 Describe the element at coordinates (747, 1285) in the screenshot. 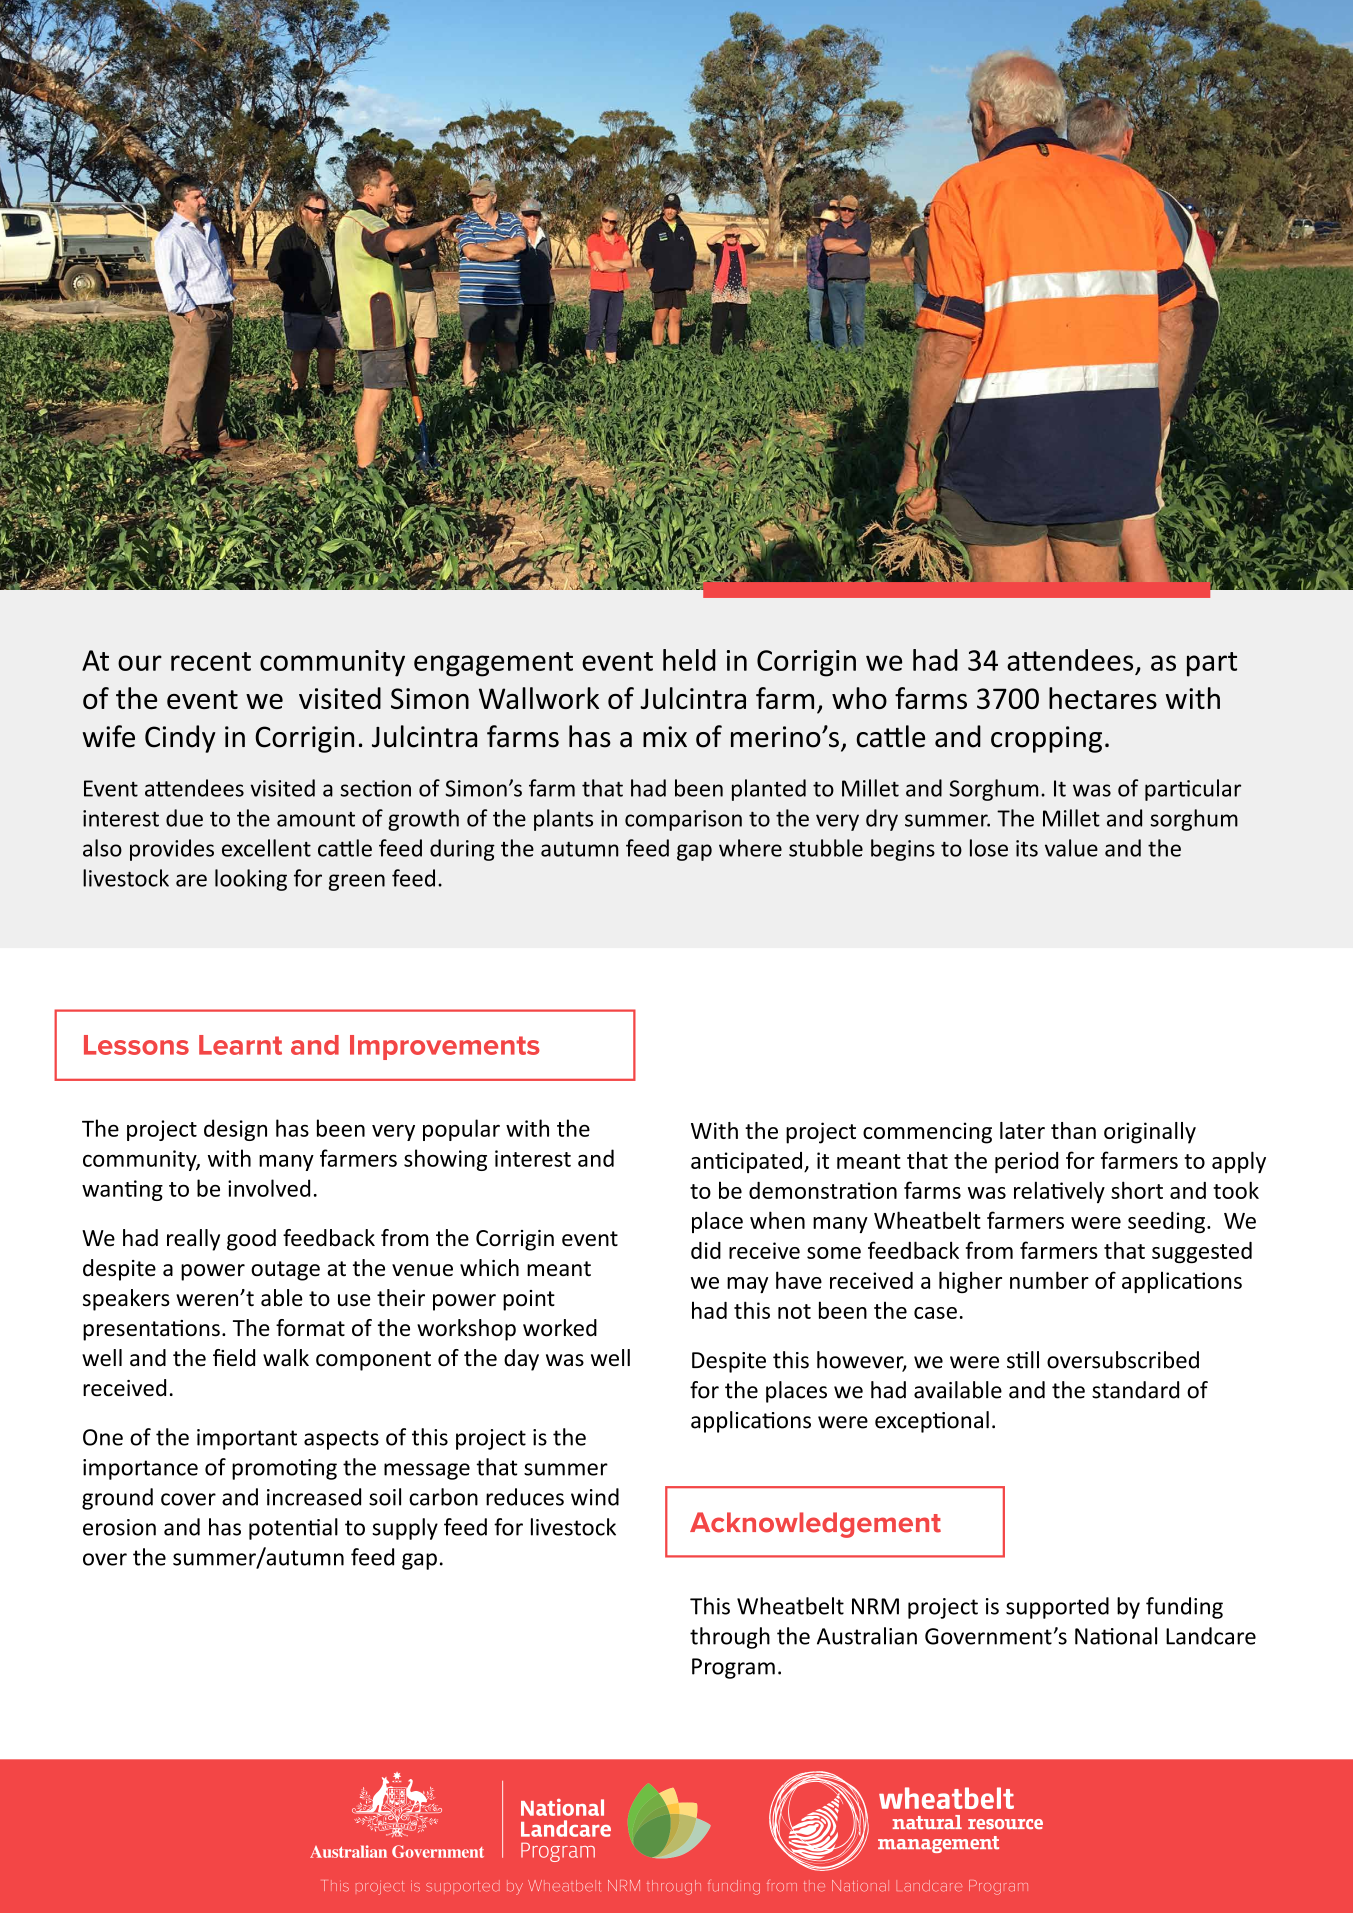

I see `may` at that location.
